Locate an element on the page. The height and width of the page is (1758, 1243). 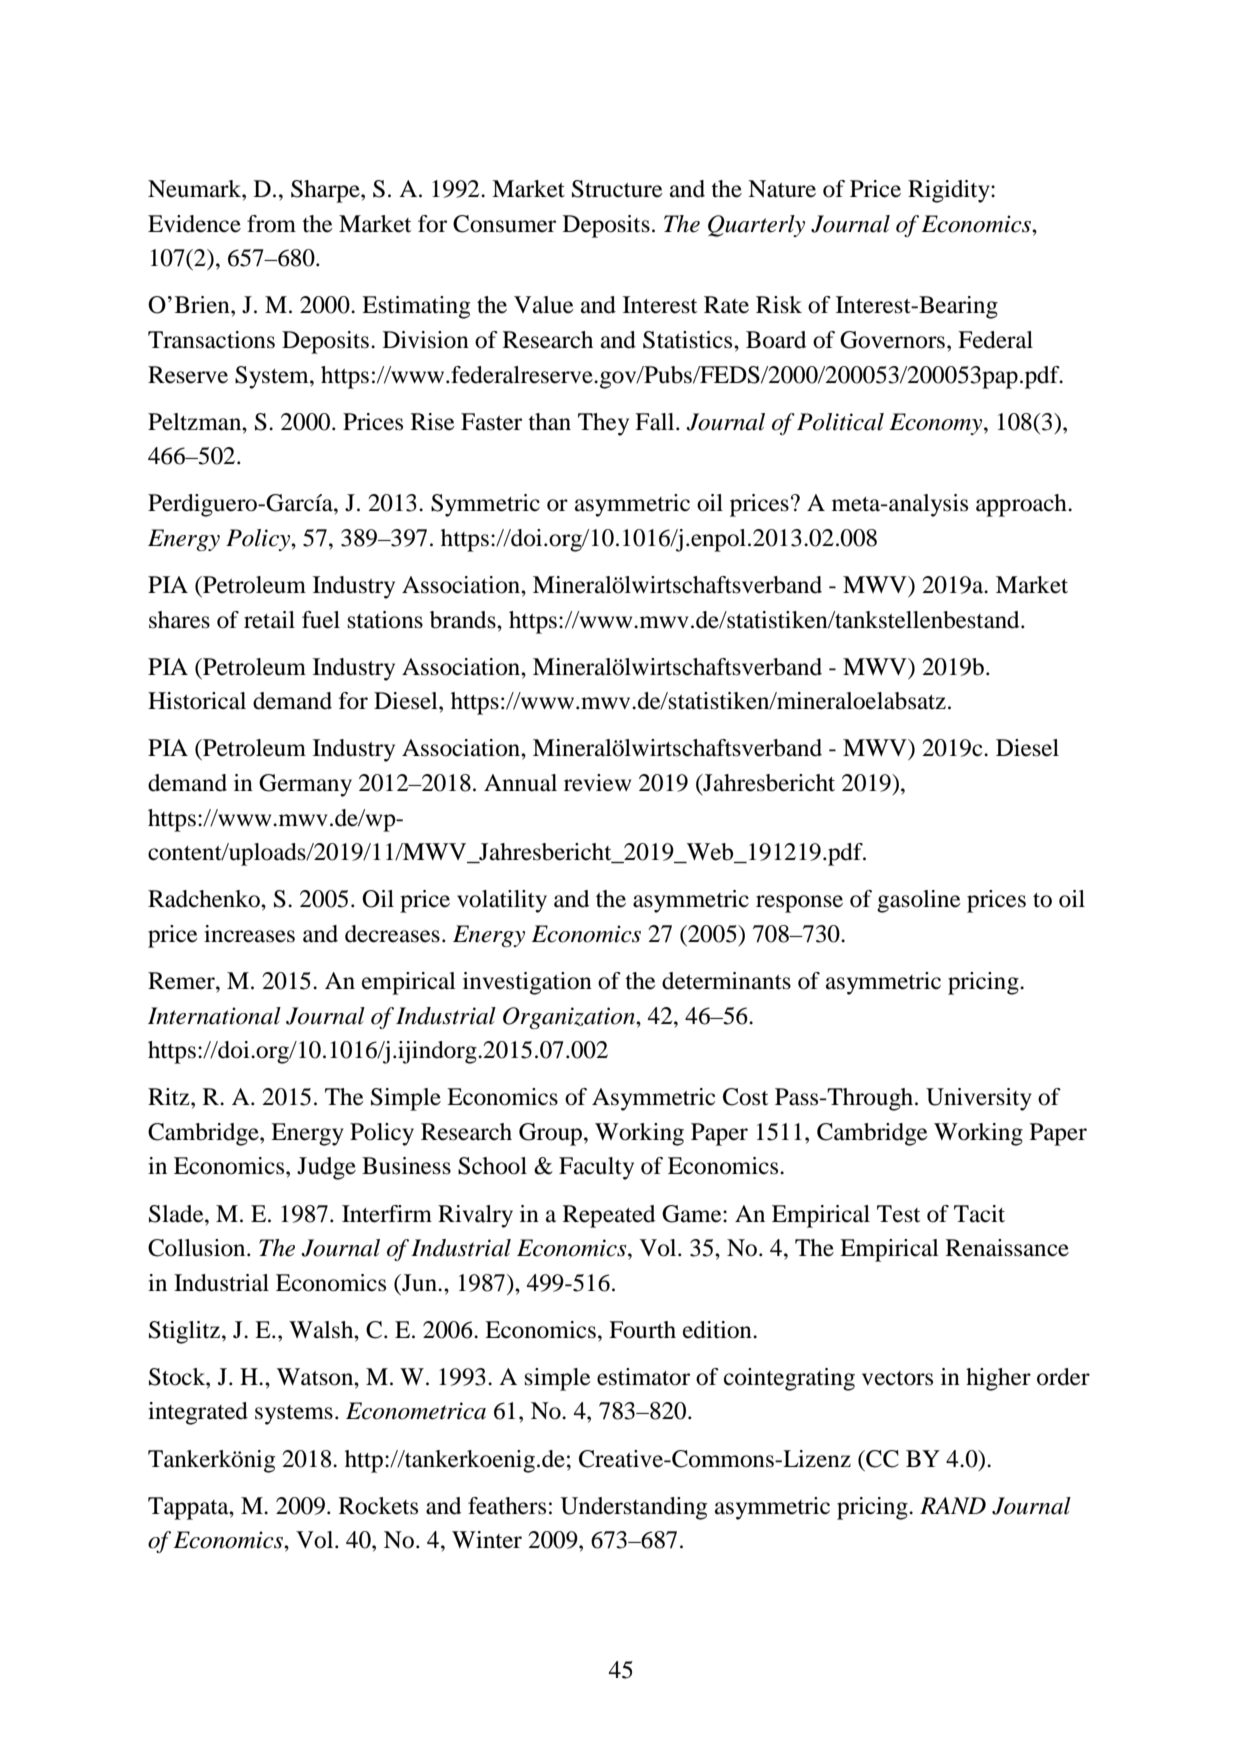
Tacit is located at coordinates (979, 1214).
